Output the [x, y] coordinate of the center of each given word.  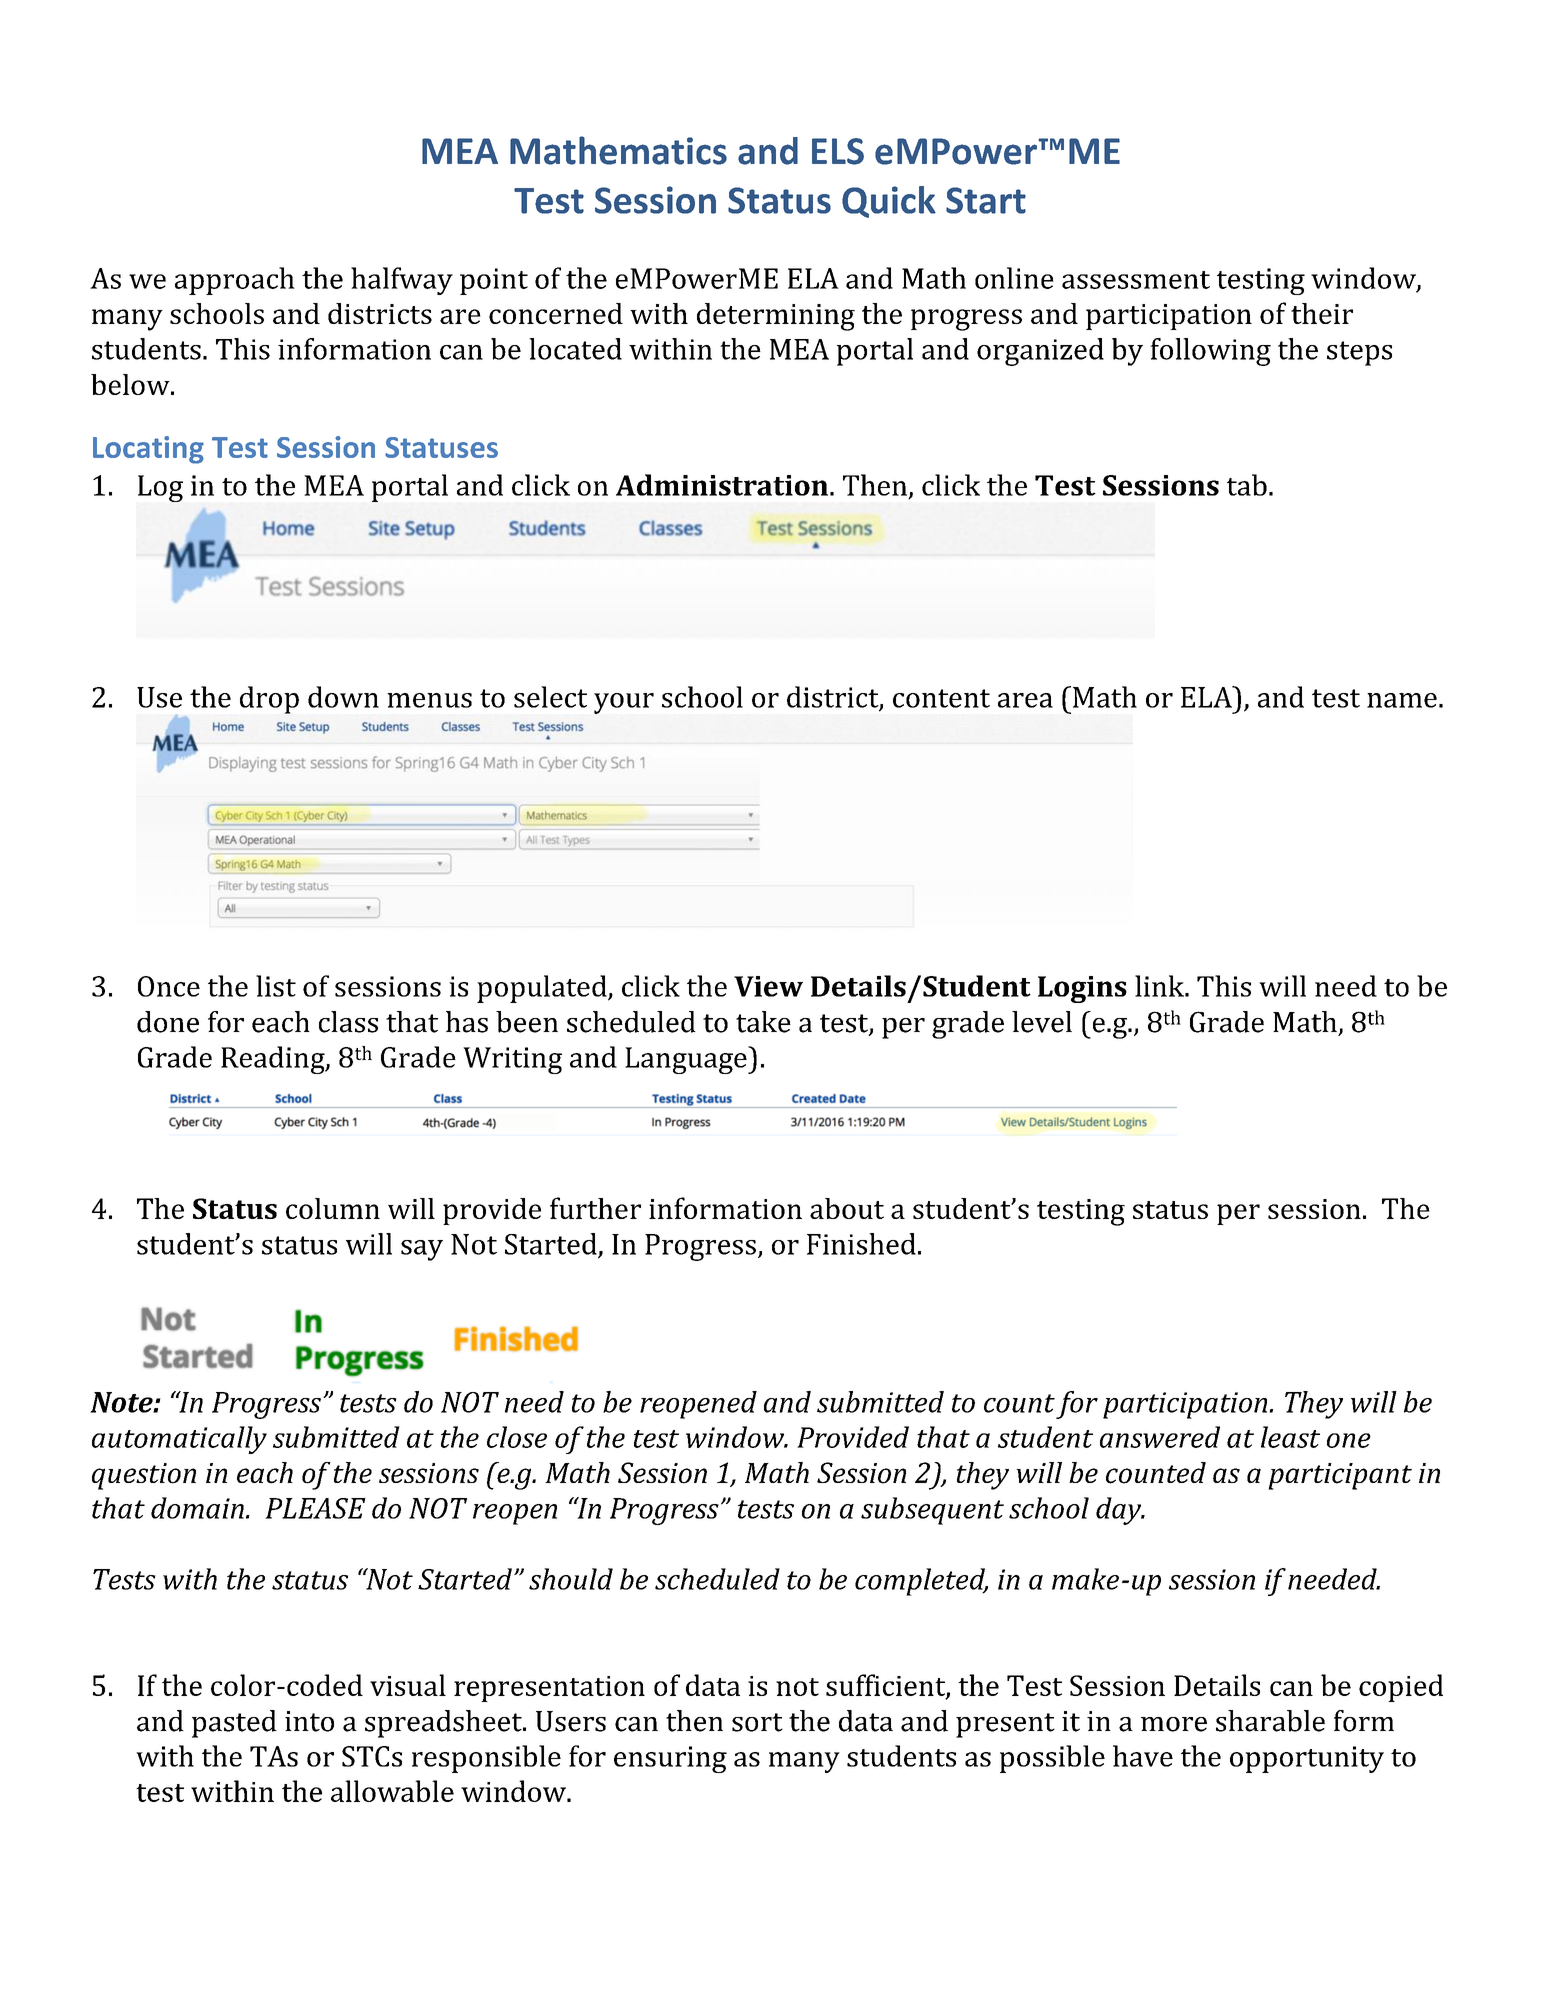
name [1402, 700]
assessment [1136, 280]
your [624, 703]
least [1290, 1437]
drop [269, 700]
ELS [838, 151]
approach [235, 281]
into [309, 1721]
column [333, 1208]
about [847, 1208]
